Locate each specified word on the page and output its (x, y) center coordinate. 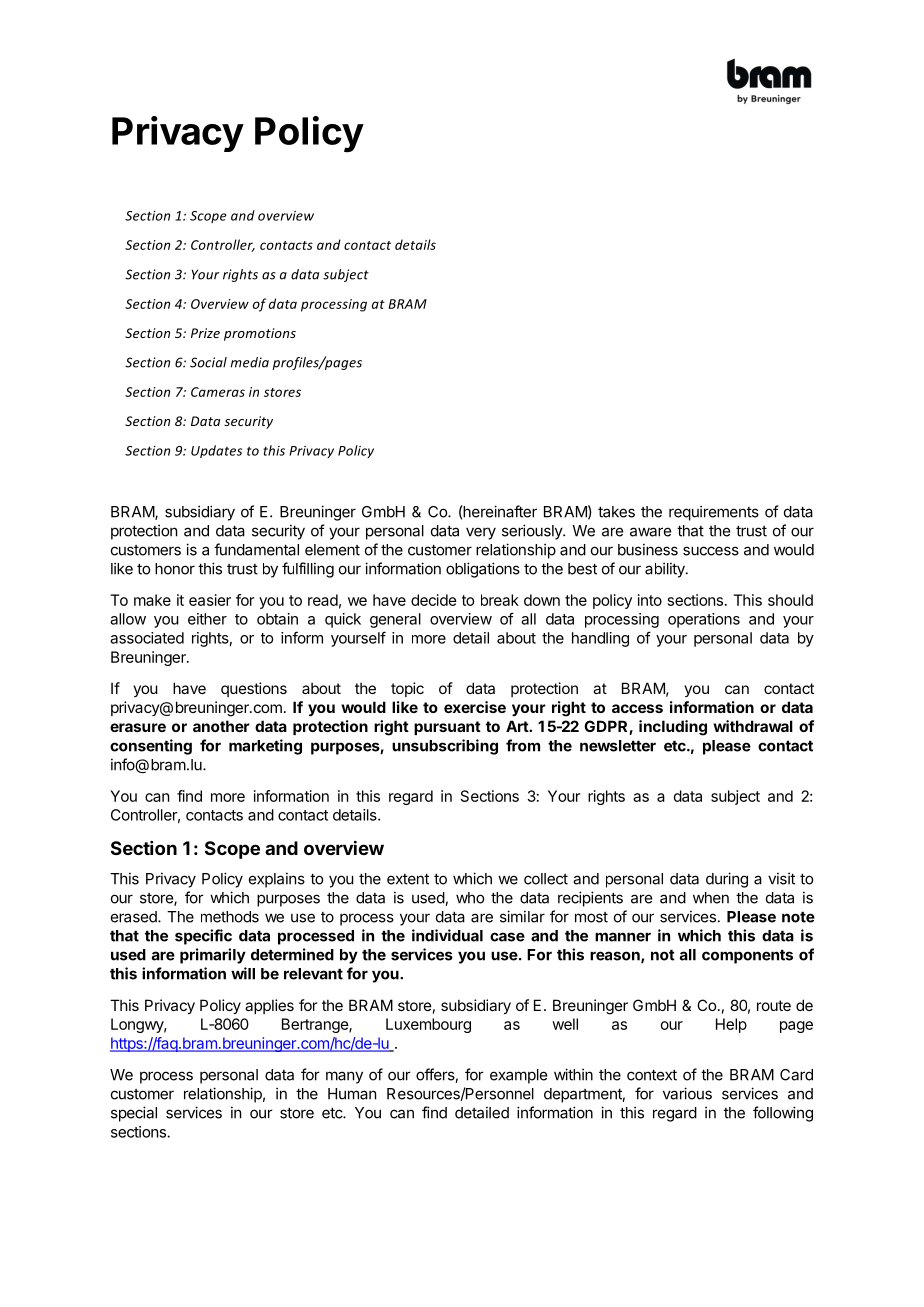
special (134, 1114)
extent (408, 879)
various (687, 1093)
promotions (260, 334)
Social (208, 362)
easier (210, 600)
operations (704, 620)
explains (277, 880)
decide (434, 600)
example (518, 1076)
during (727, 880)
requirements (714, 513)
